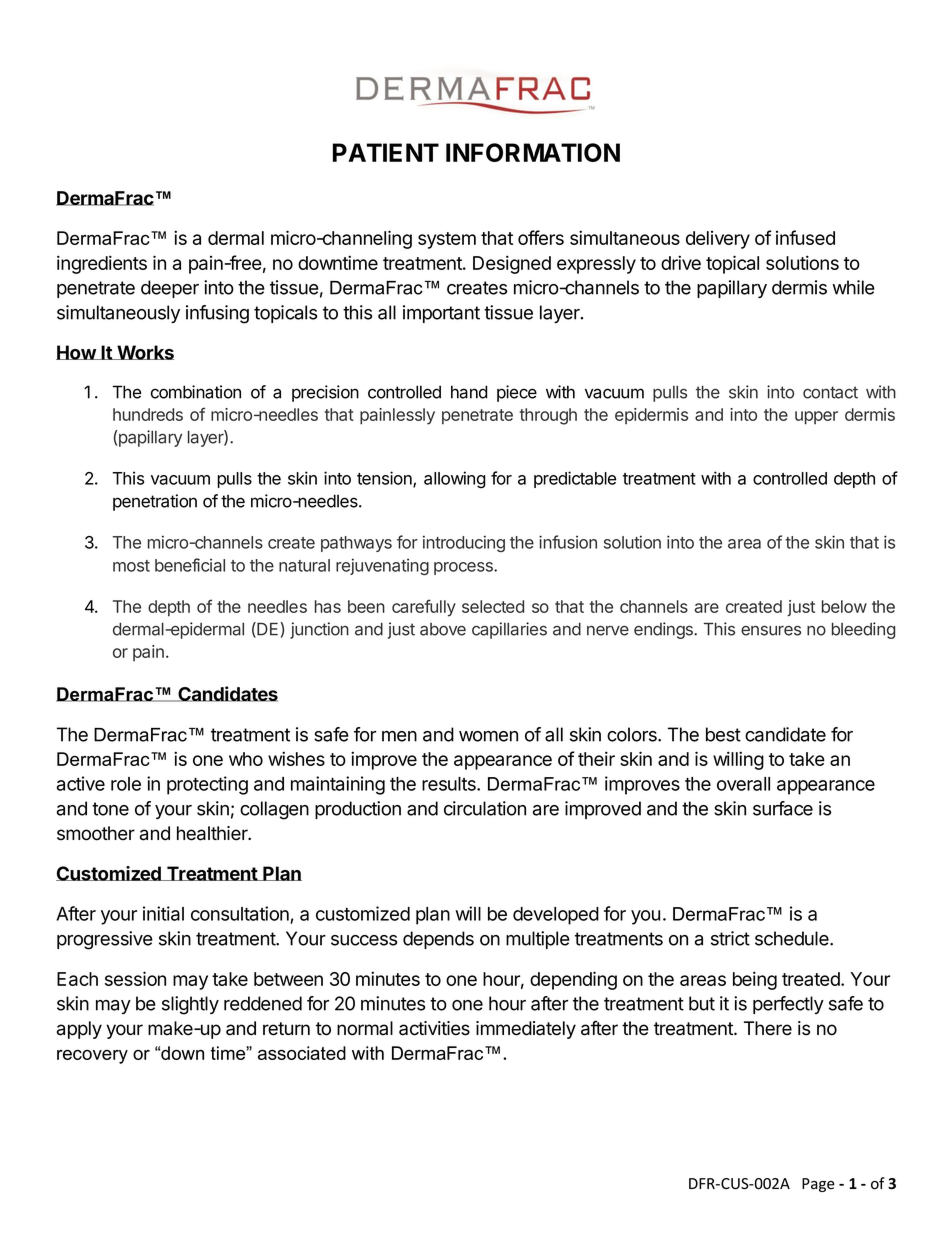 The width and height of the document is (952, 1233). Describe the element at coordinates (155, 502) in the document. I see `penetration` at that location.
